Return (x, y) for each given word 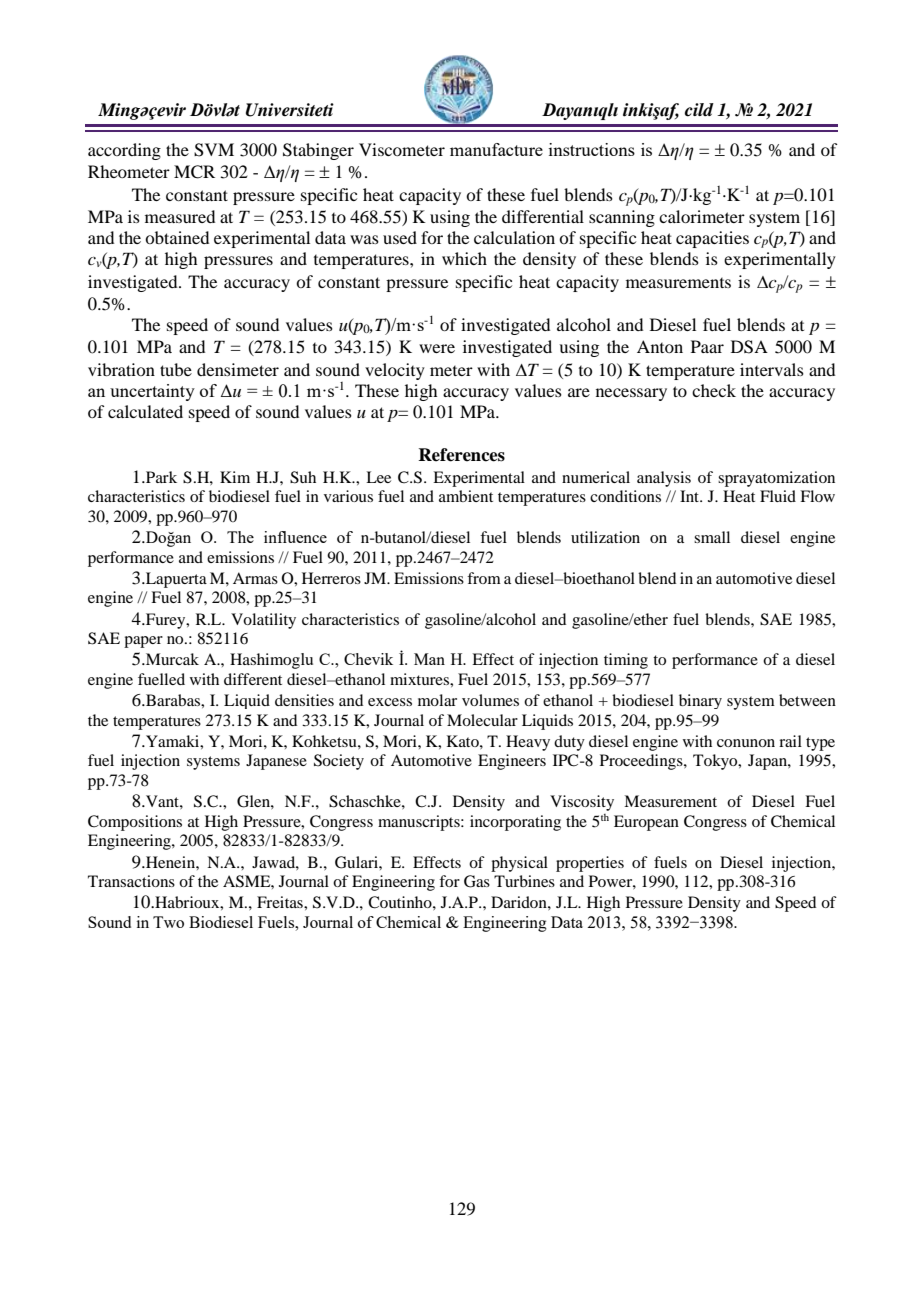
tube (176, 369)
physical (519, 864)
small (712, 537)
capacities (712, 239)
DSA (749, 347)
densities (304, 700)
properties (590, 864)
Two (168, 922)
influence (295, 537)
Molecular (482, 720)
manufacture (496, 149)
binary (700, 701)
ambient (466, 496)
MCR (194, 172)
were (437, 348)
